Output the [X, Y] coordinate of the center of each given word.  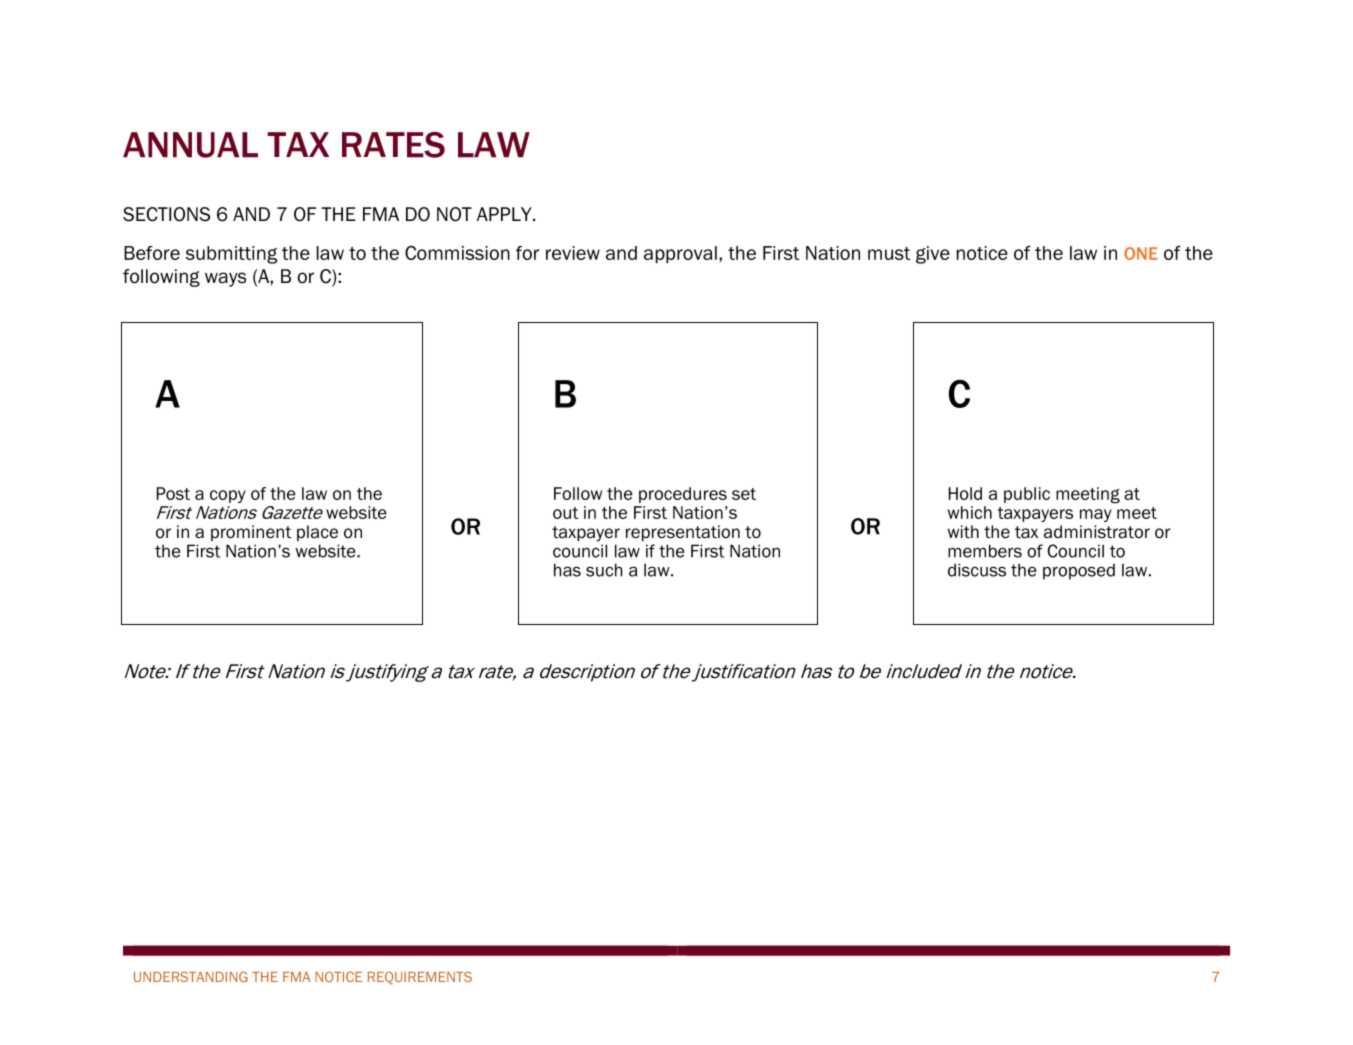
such [604, 570]
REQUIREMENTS [420, 978]
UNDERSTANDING [191, 976]
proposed [1079, 571]
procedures [683, 495]
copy [228, 496]
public [1027, 495]
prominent [251, 533]
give [933, 255]
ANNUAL [190, 145]
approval [680, 254]
